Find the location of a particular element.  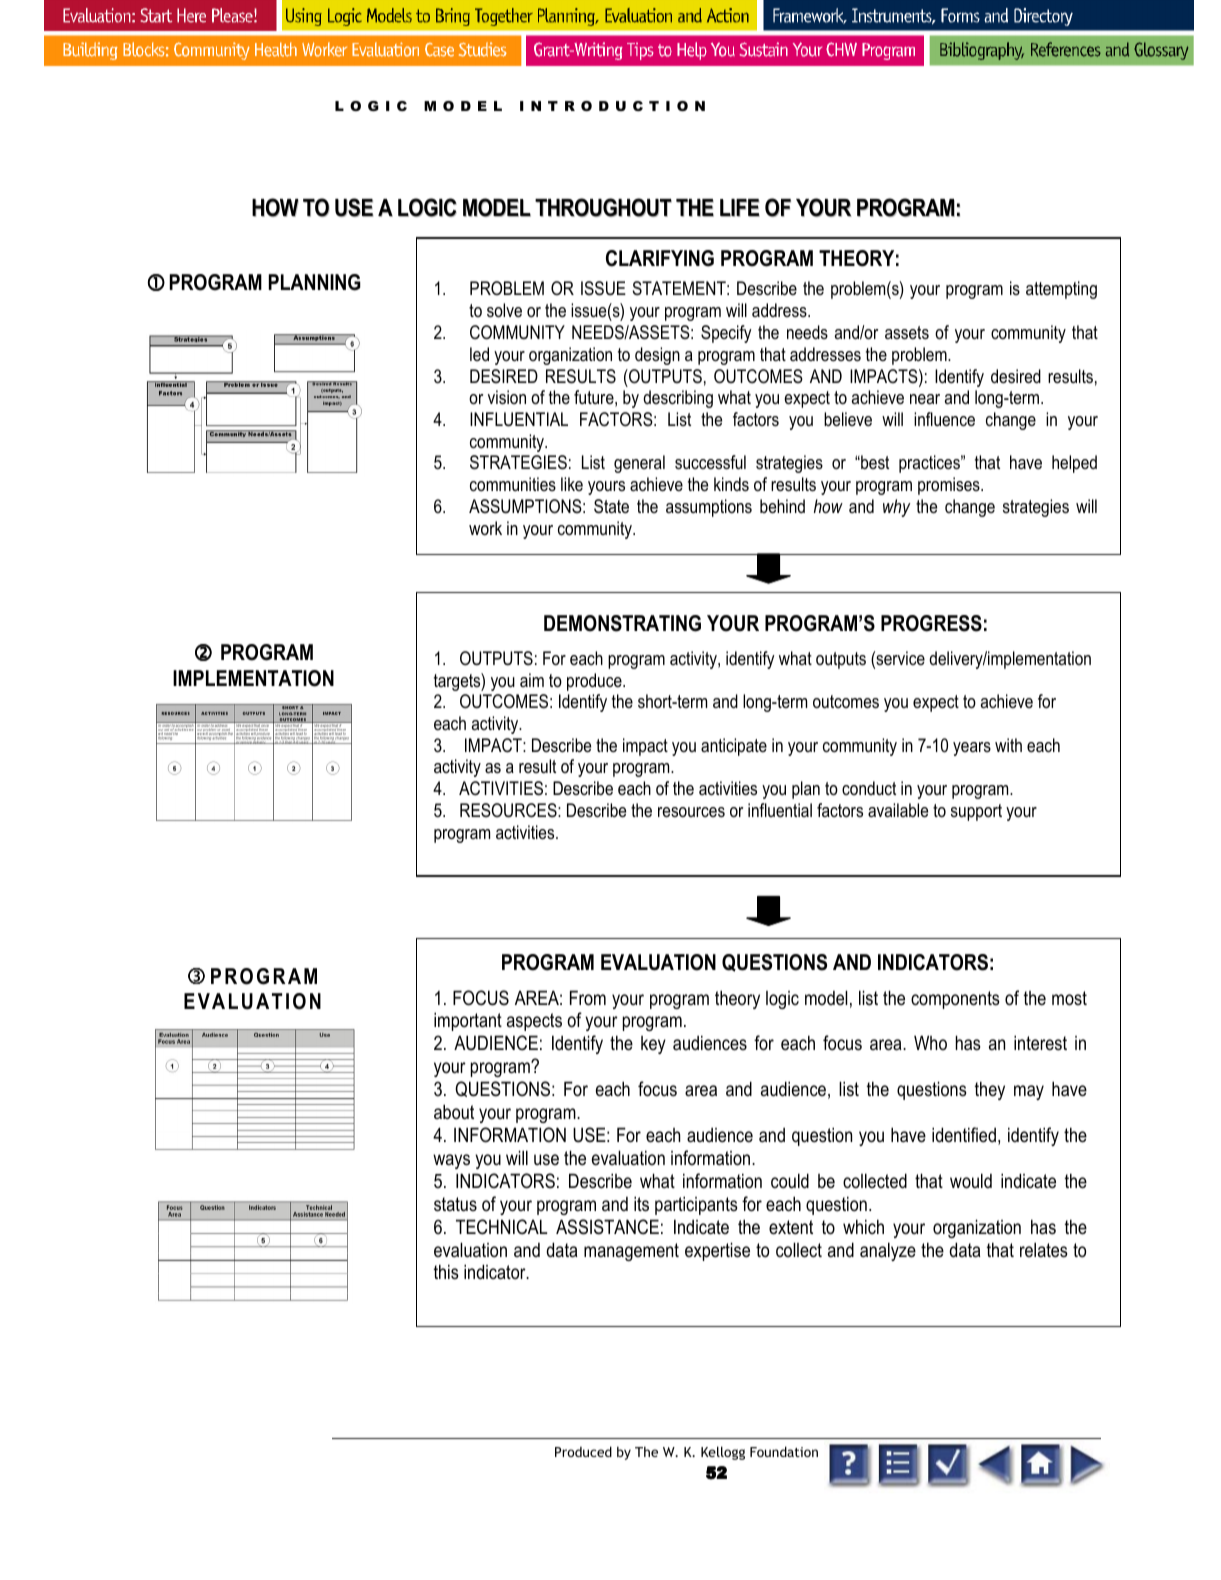

From is located at coordinates (588, 998).
